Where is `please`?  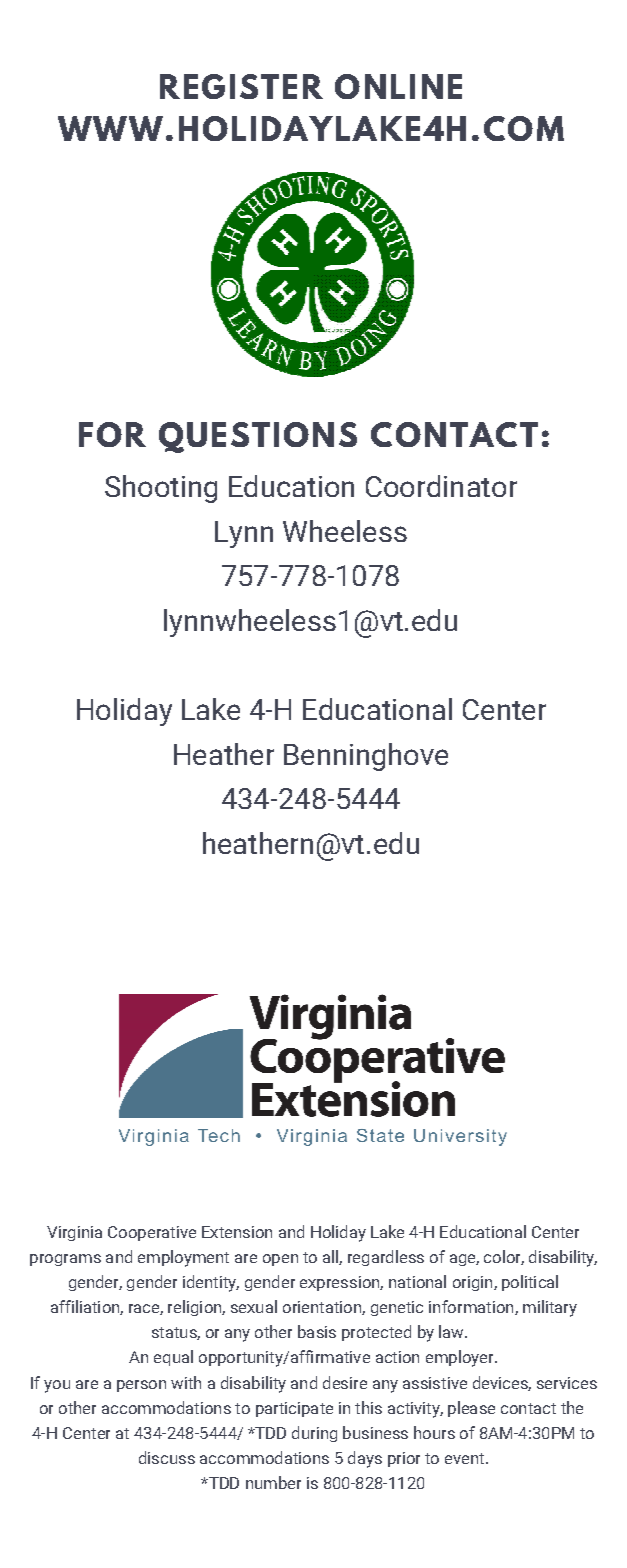
please is located at coordinates (471, 1409).
